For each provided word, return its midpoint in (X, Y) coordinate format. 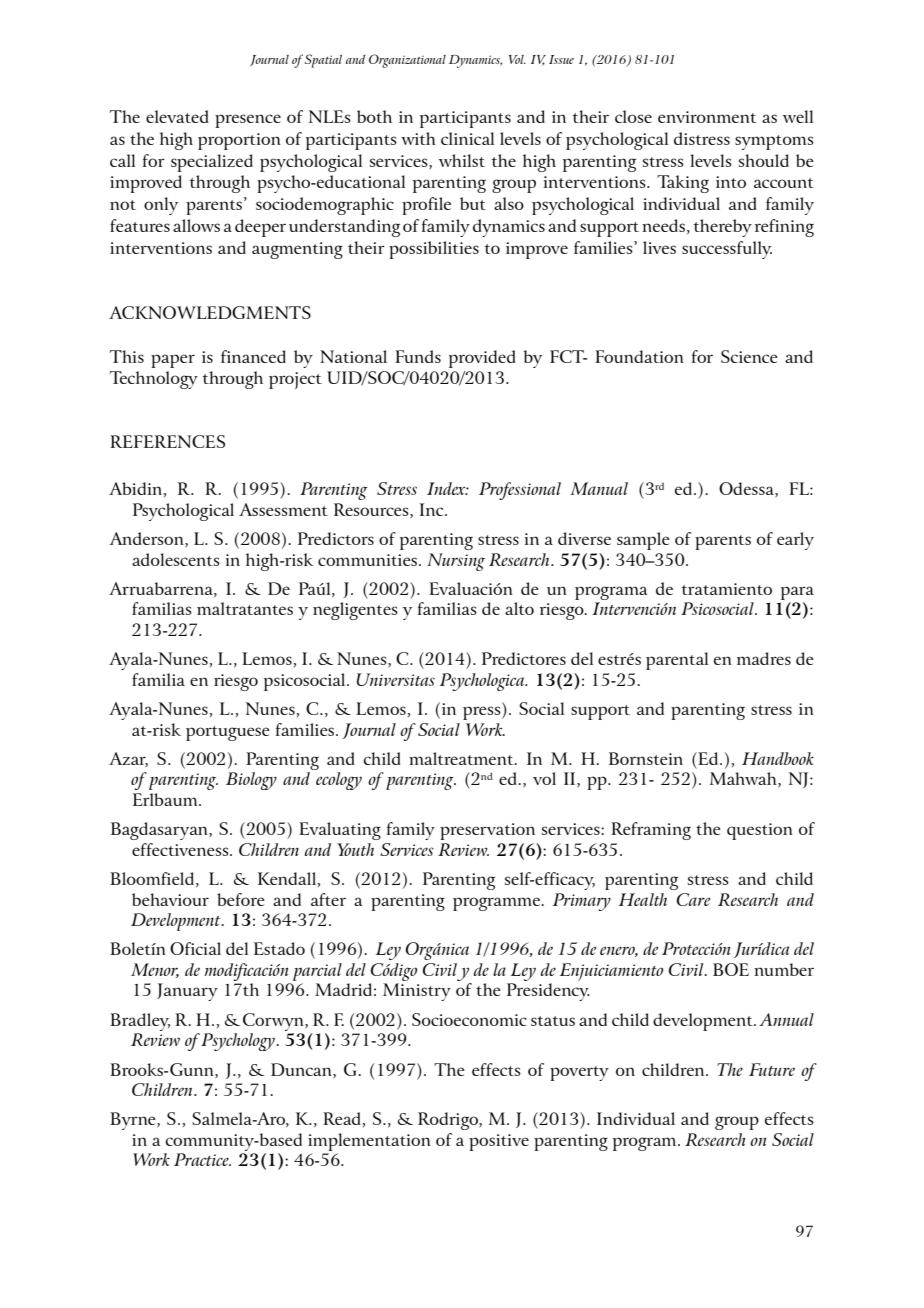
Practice (202, 1159)
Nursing (456, 562)
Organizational (407, 61)
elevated (177, 116)
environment (707, 117)
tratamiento (727, 589)
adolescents (176, 559)
